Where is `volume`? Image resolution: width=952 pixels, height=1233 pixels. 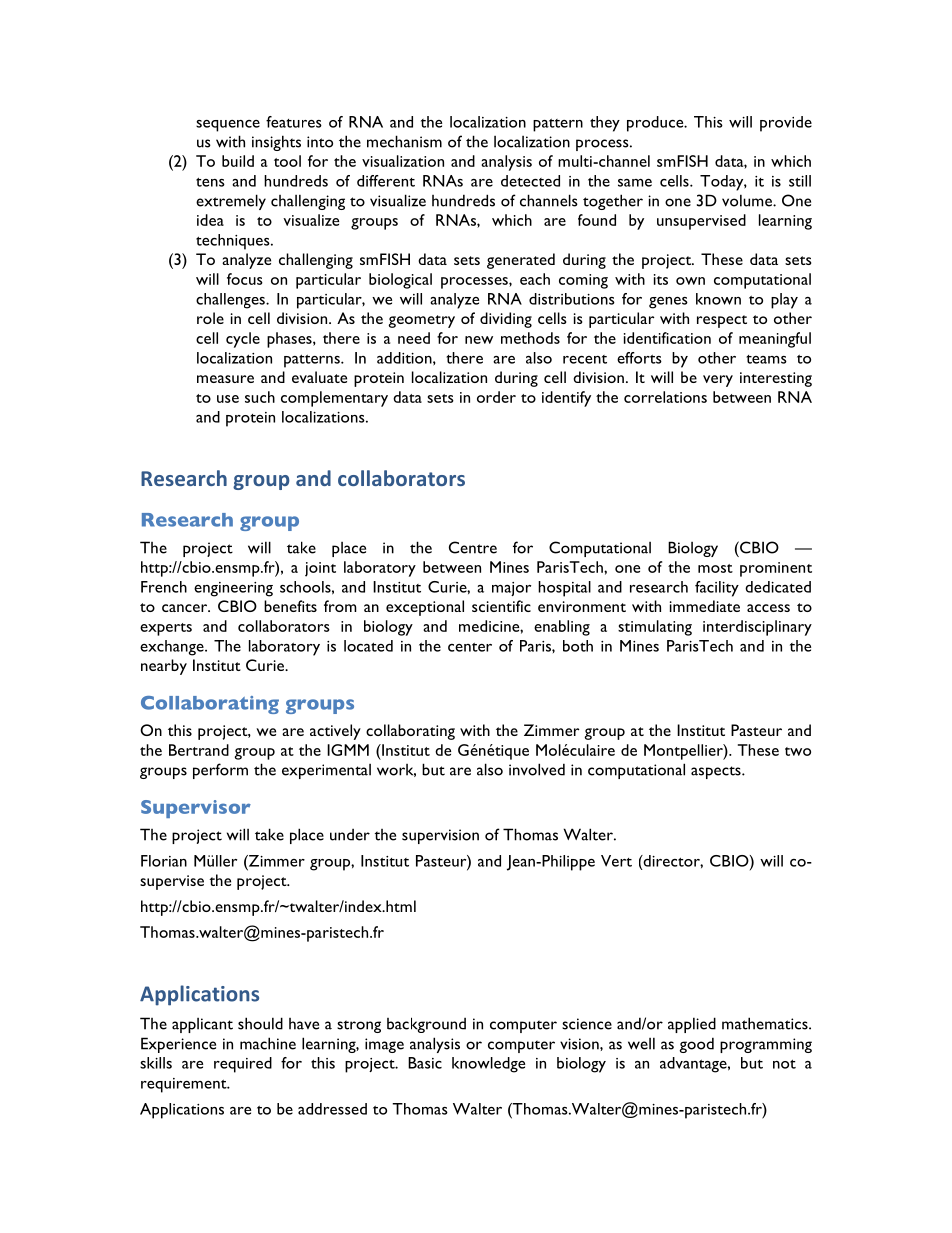 volume is located at coordinates (748, 200).
